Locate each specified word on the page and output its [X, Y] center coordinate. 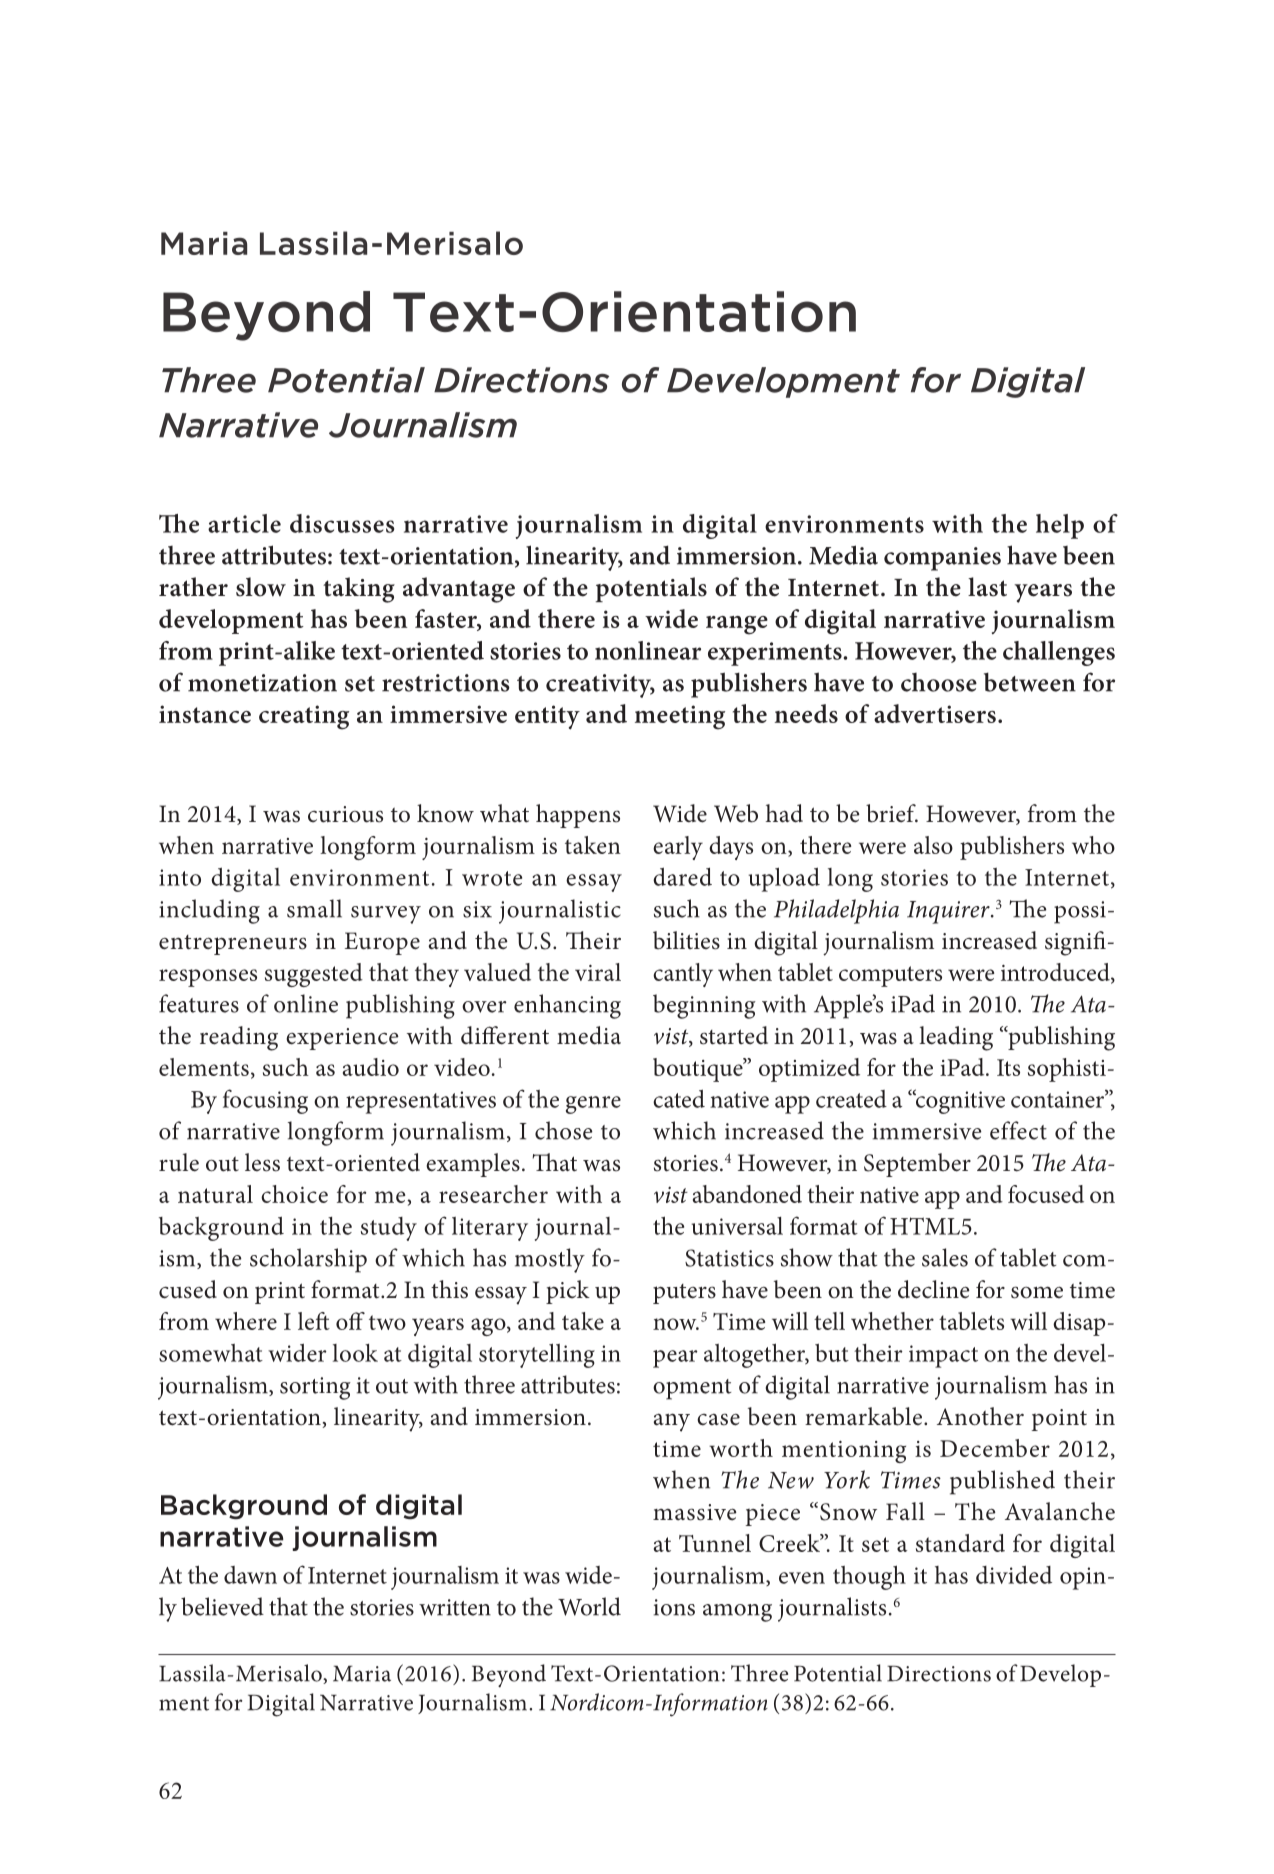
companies [942, 559]
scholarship [308, 1260]
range [737, 625]
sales [945, 1257]
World [589, 1606]
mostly [550, 1260]
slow [261, 587]
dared [682, 876]
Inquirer [949, 912]
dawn [250, 1575]
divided [1014, 1574]
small [314, 908]
